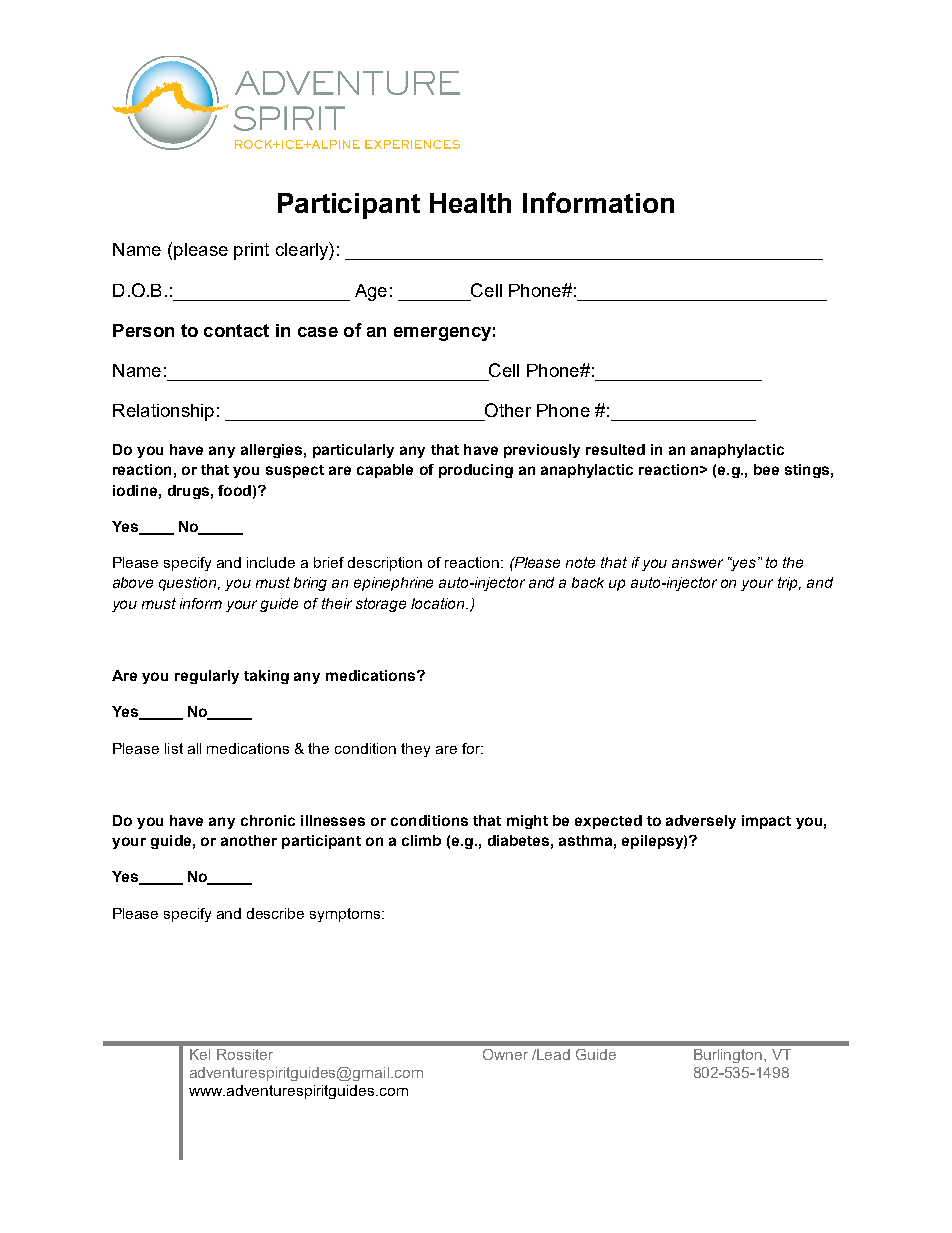 The width and height of the image is (952, 1233). I want to click on resulted, so click(615, 449).
